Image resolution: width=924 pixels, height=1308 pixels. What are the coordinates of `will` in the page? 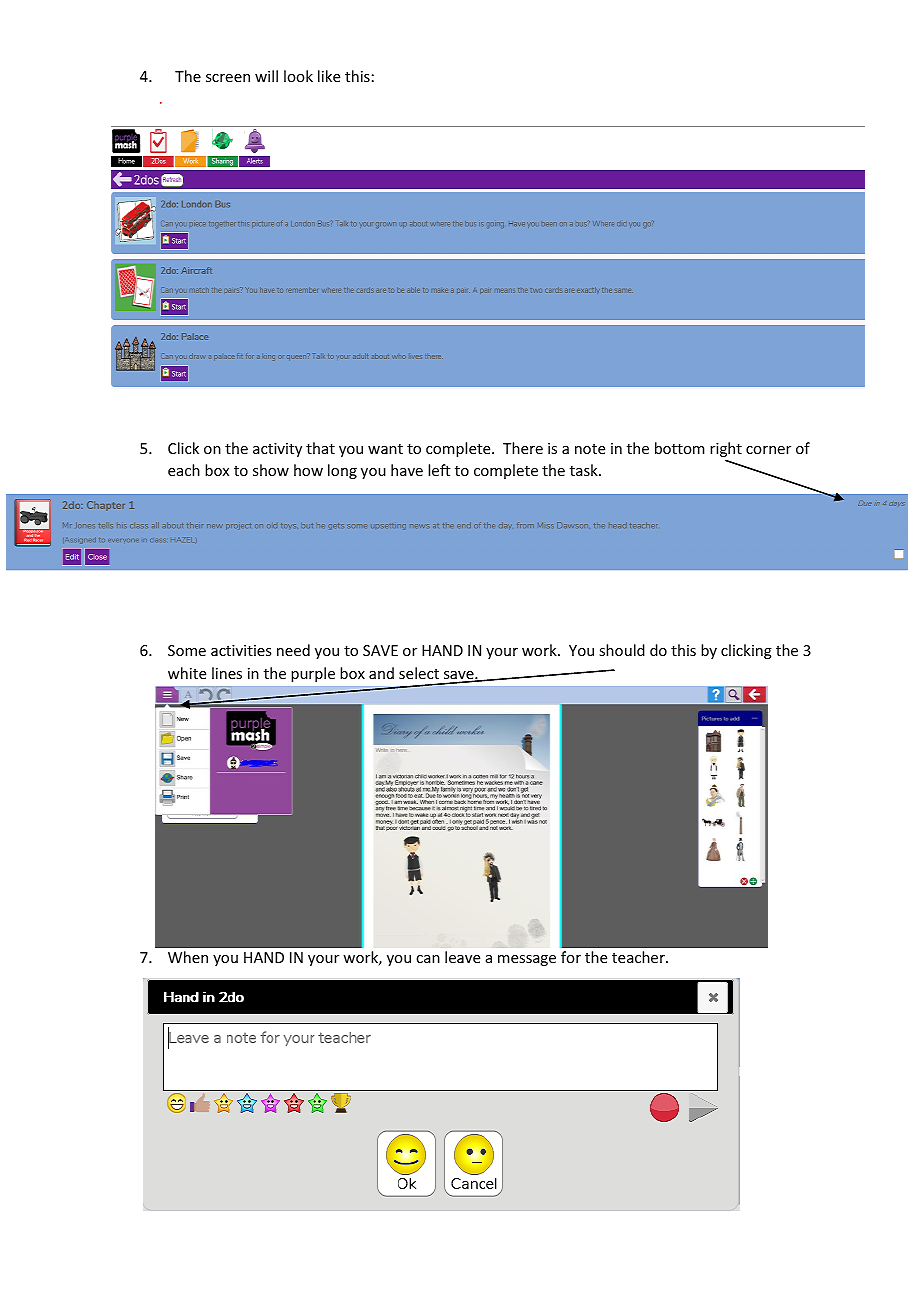 It's located at (266, 76).
